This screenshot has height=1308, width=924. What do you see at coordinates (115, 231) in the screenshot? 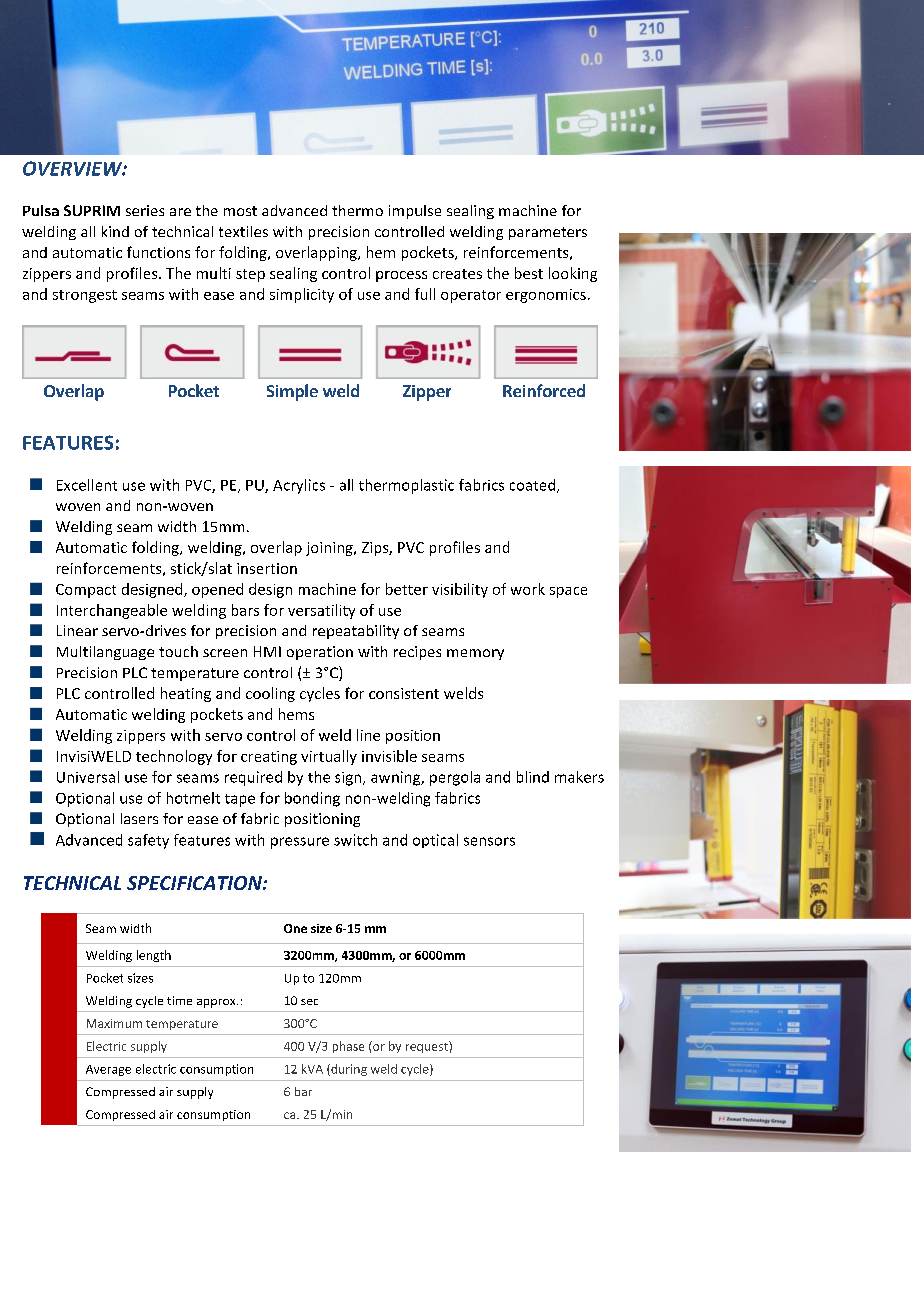
I see `kind` at bounding box center [115, 231].
